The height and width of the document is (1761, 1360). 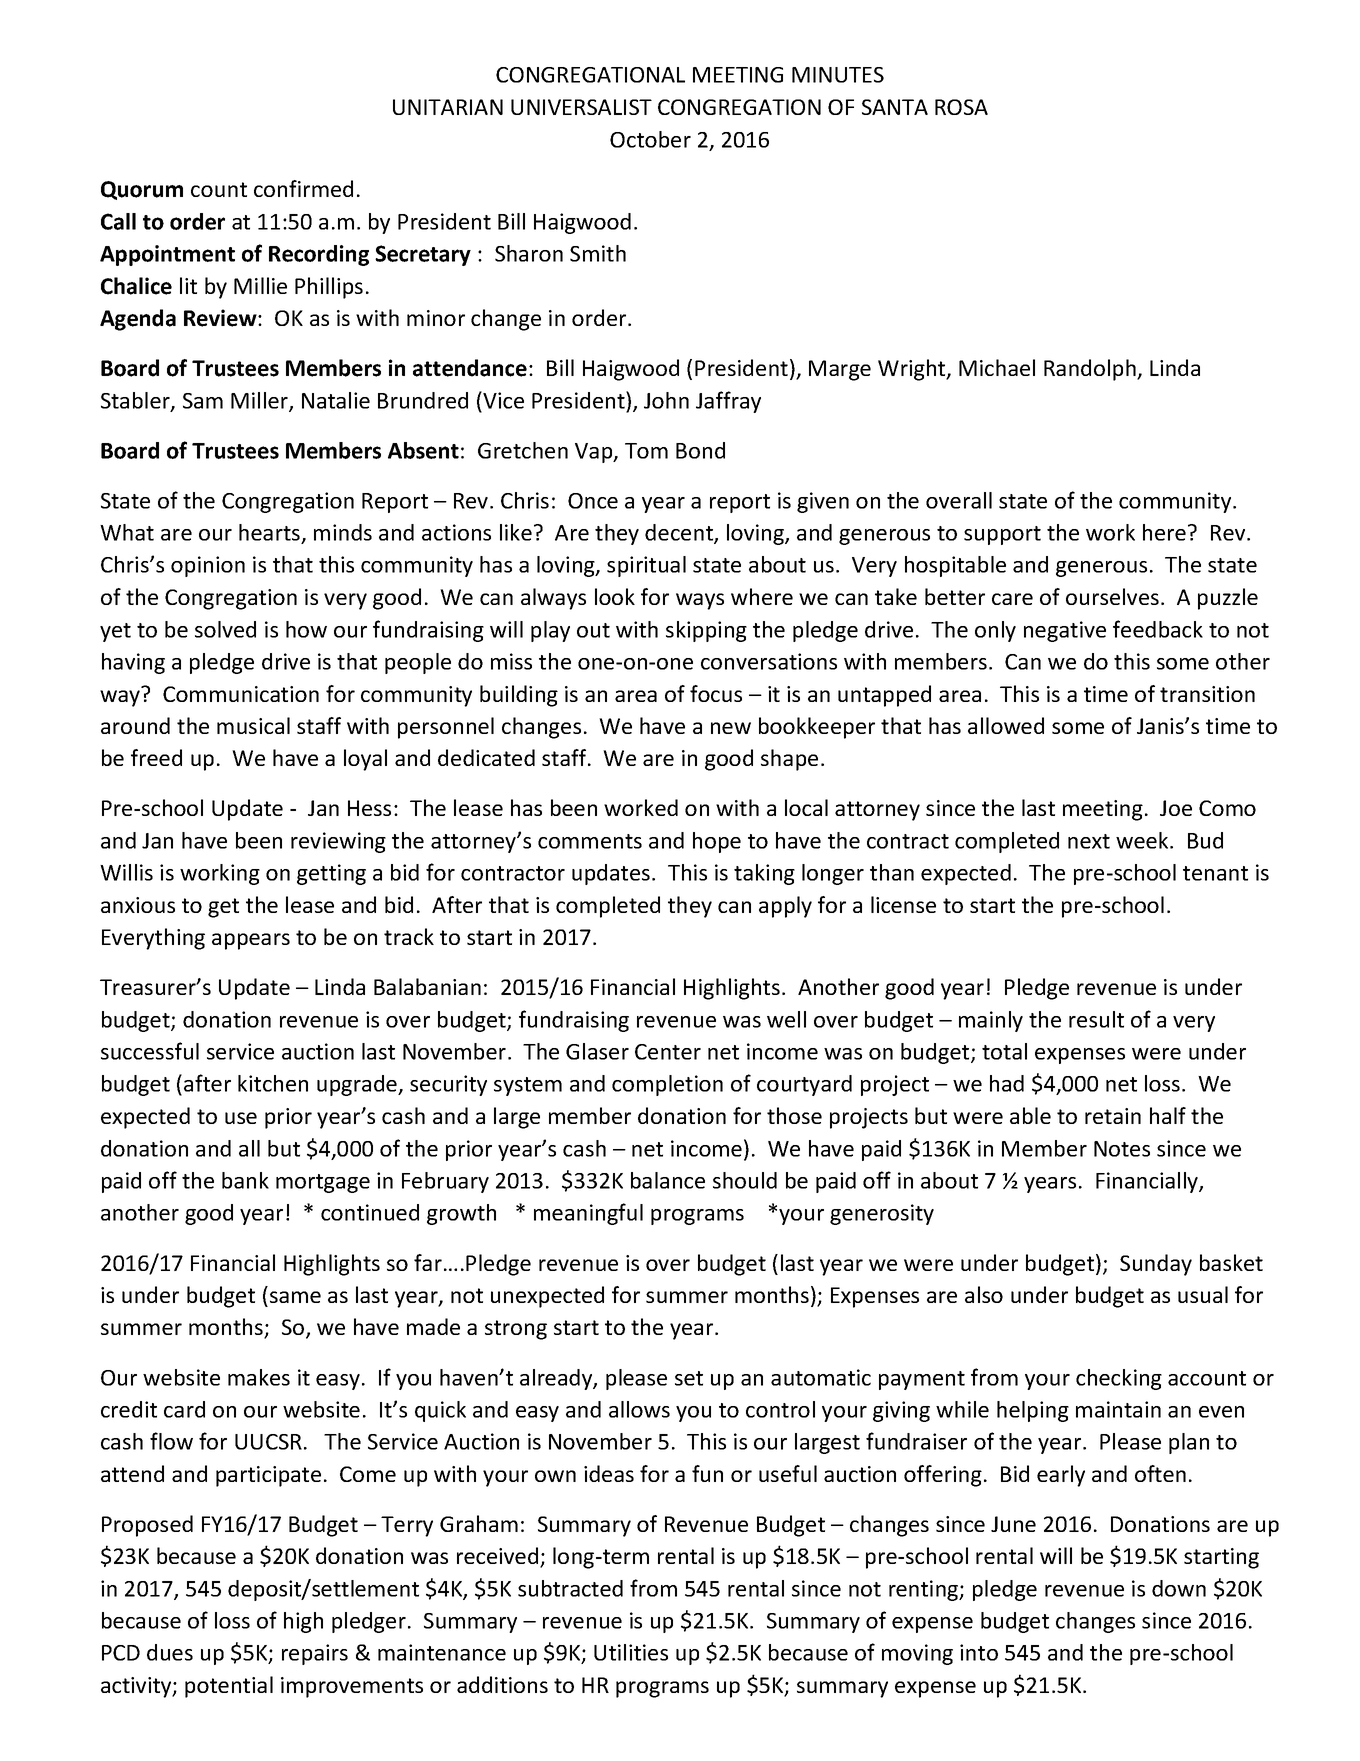 What do you see at coordinates (706, 631) in the document?
I see `skipping` at bounding box center [706, 631].
